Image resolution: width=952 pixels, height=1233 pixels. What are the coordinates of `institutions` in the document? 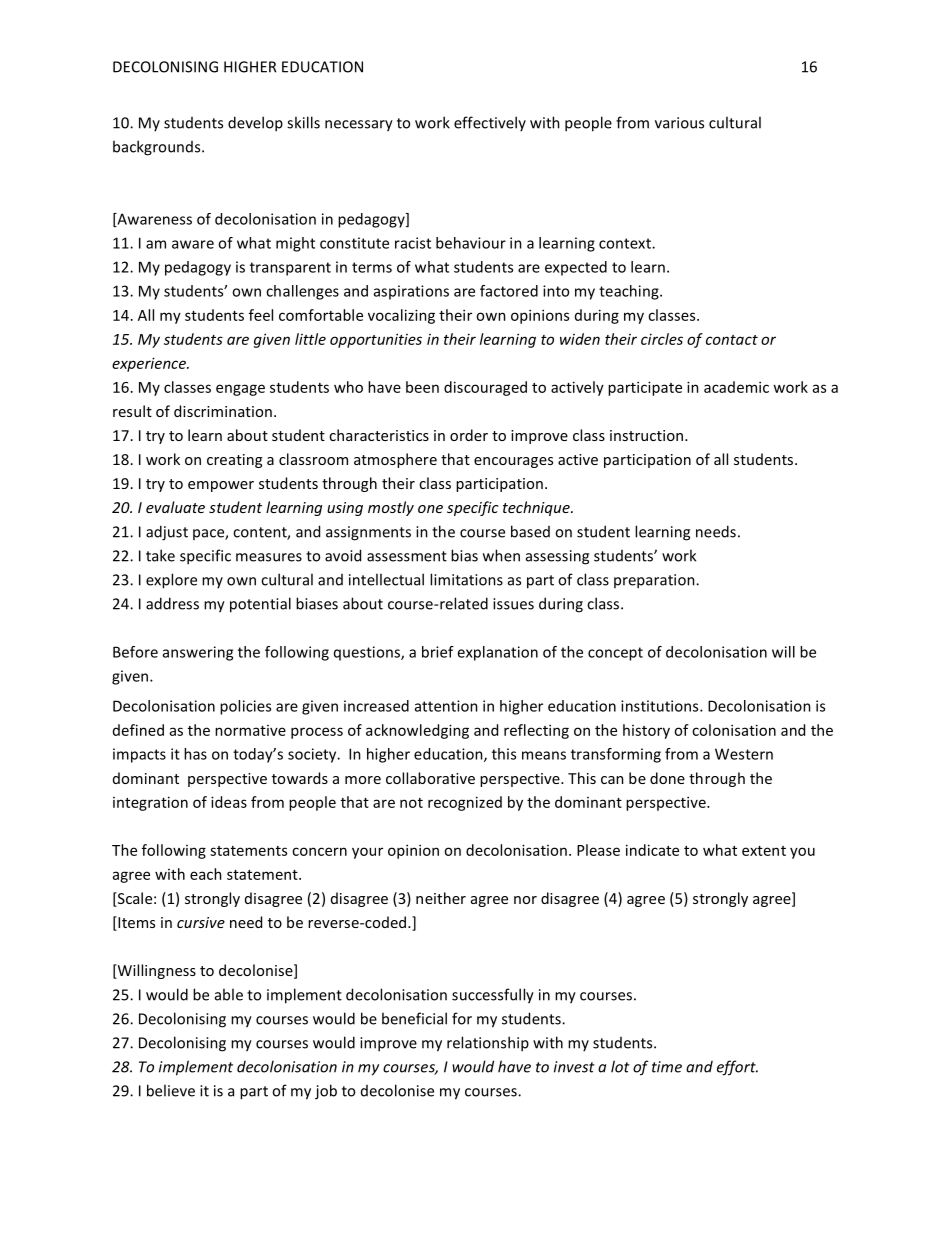 It's located at (661, 706).
